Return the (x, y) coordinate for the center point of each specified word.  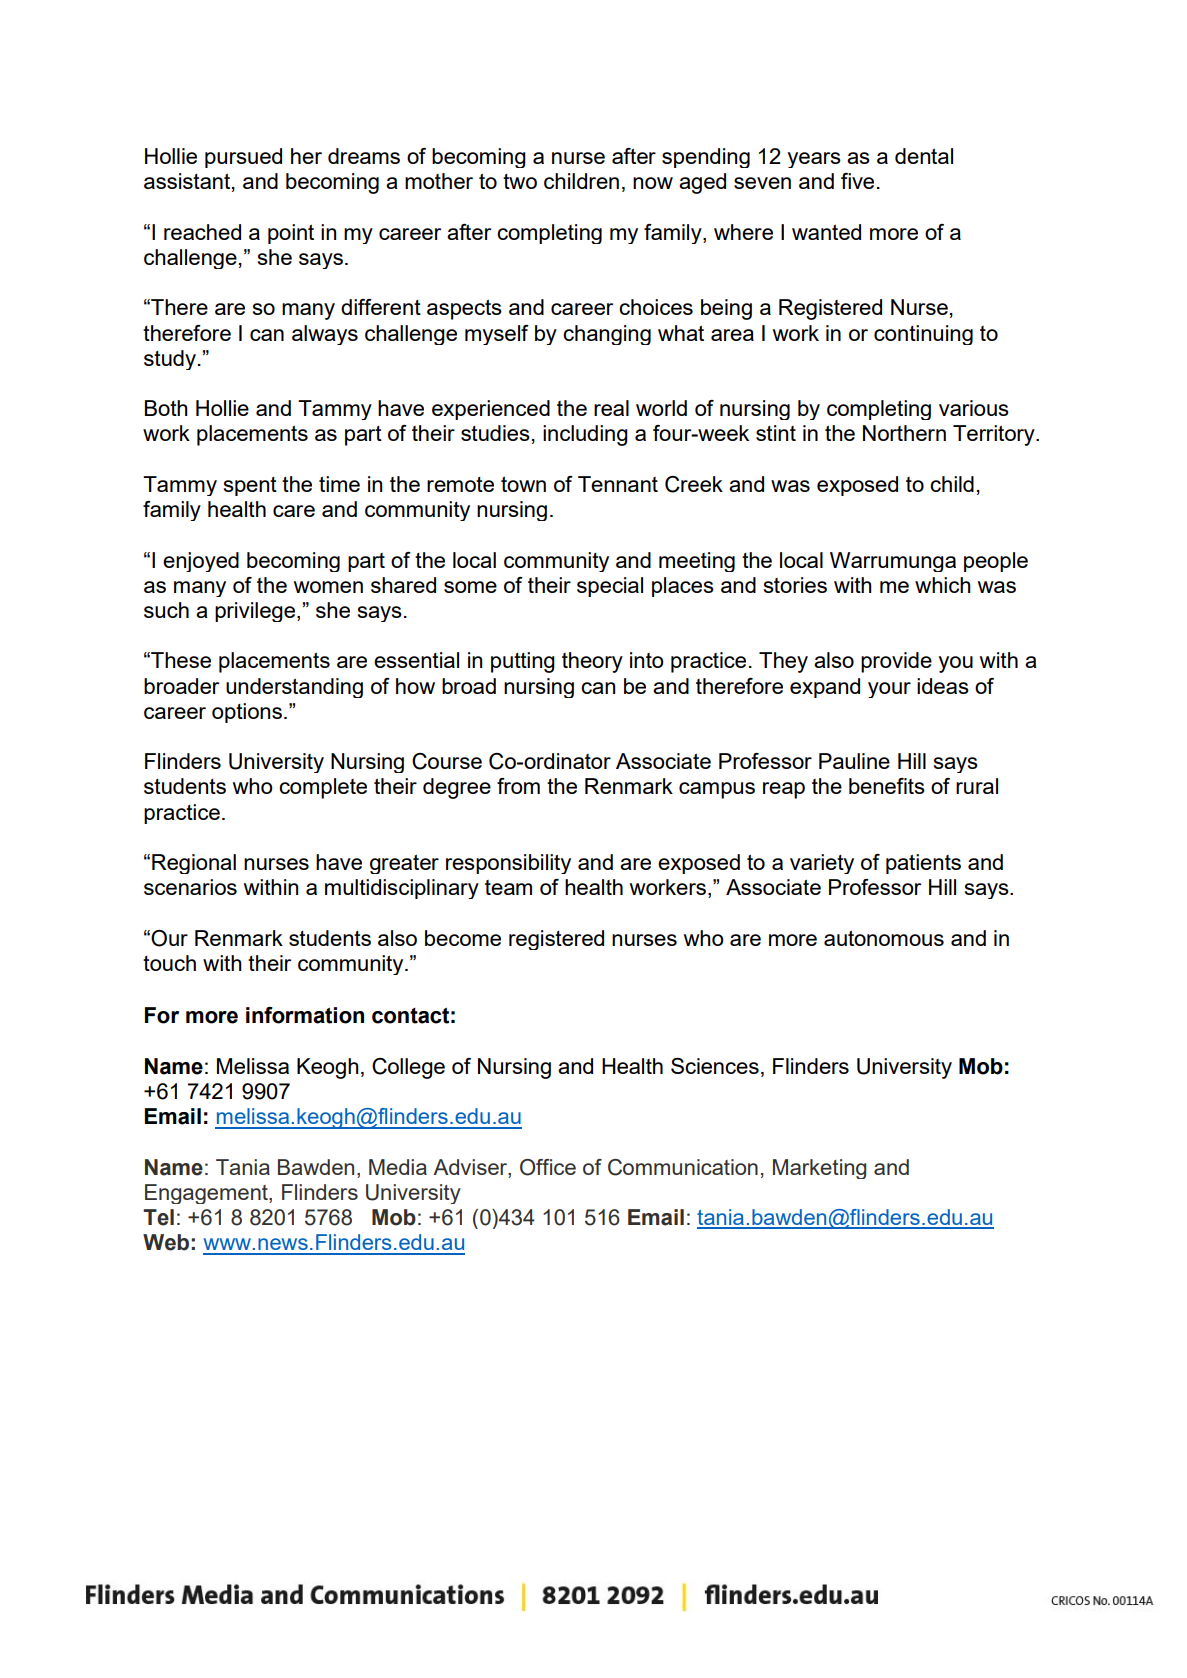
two (520, 181)
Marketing (819, 1169)
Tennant (618, 484)
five (857, 181)
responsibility (508, 864)
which (943, 585)
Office (548, 1167)
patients (923, 864)
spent (250, 486)
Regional (194, 864)
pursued (243, 158)
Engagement (207, 1194)
